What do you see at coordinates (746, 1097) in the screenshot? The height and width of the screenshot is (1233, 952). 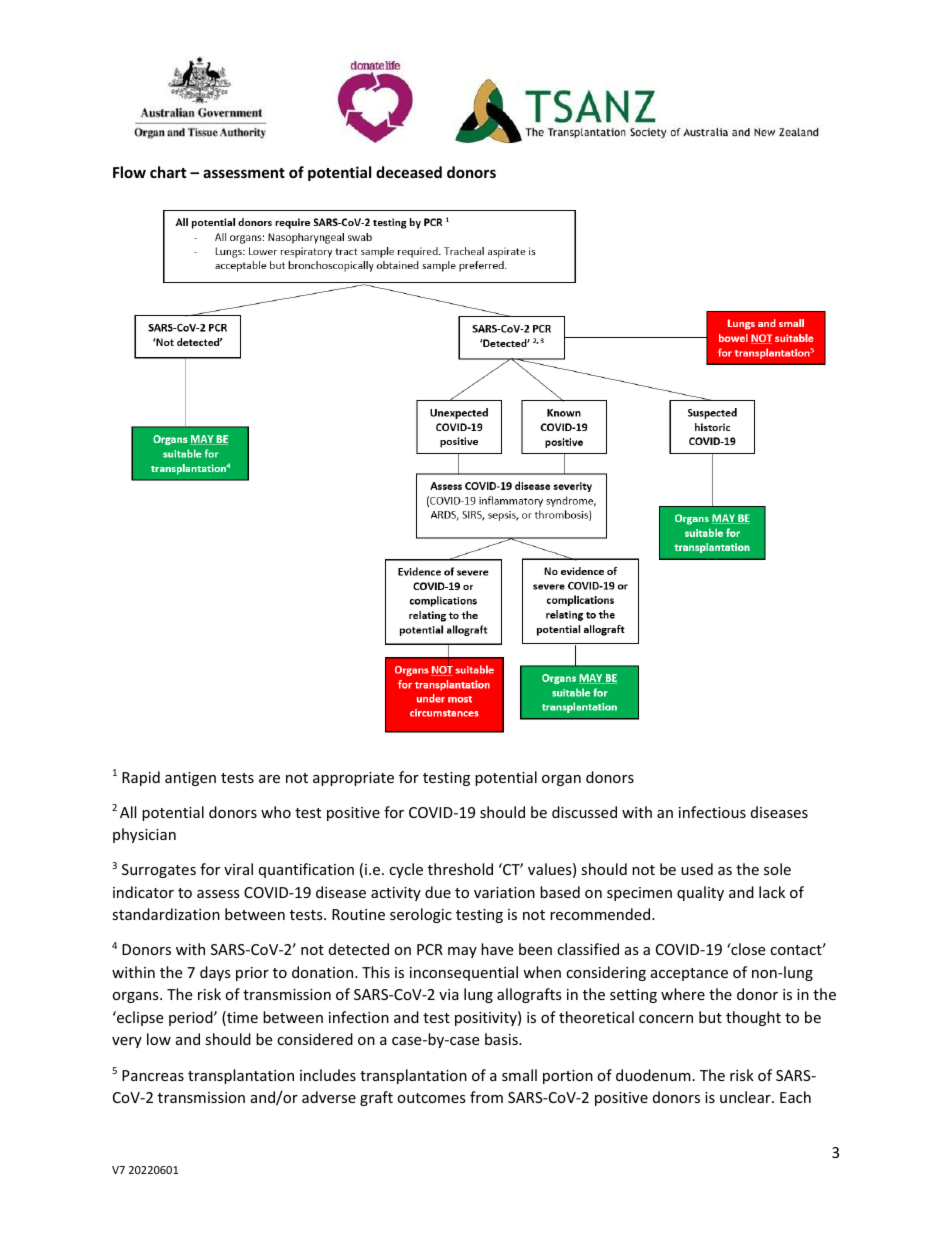 I see `unclear` at bounding box center [746, 1097].
